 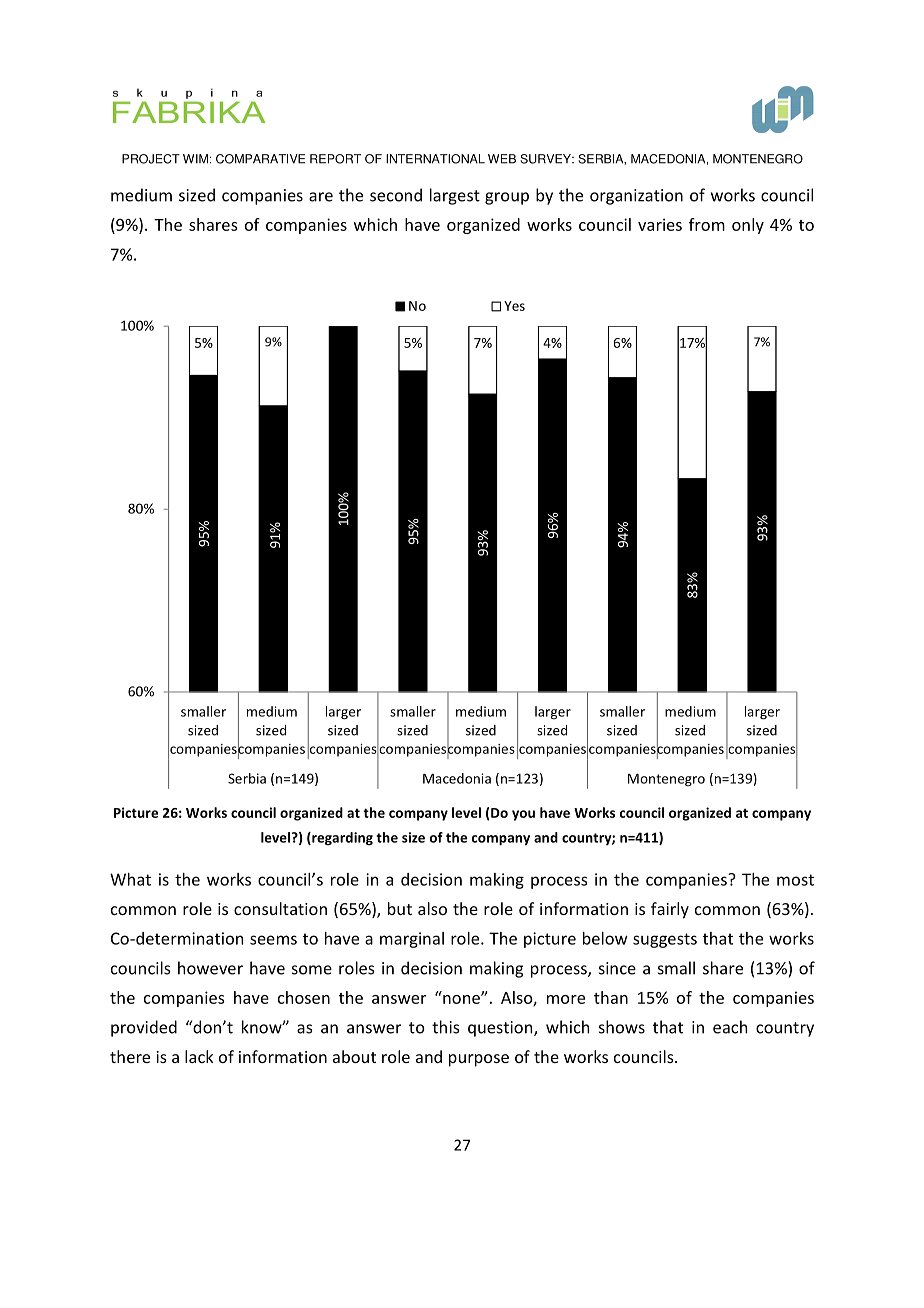 I want to click on Yes, so click(x=514, y=306).
